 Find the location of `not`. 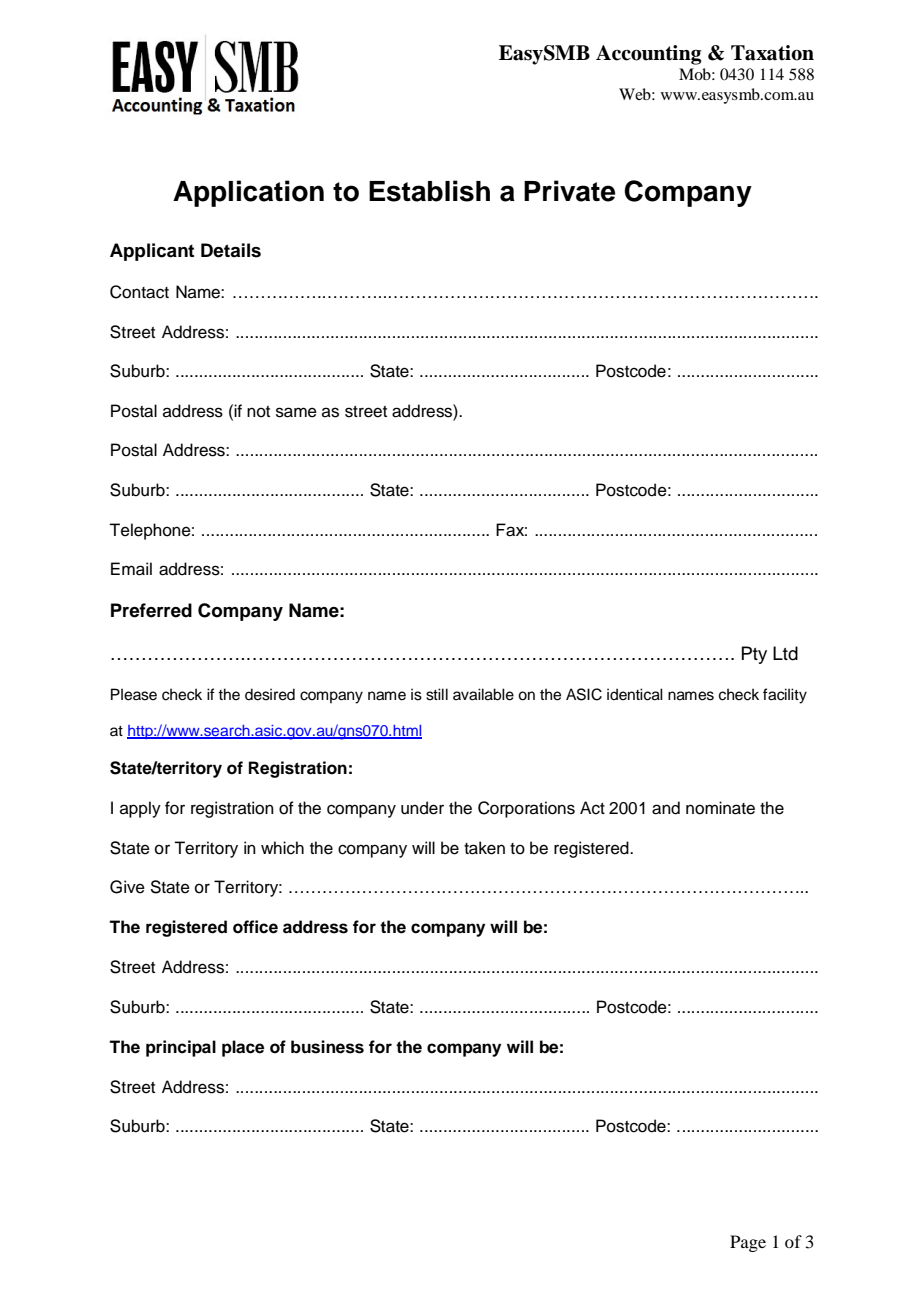

not is located at coordinates (258, 412).
